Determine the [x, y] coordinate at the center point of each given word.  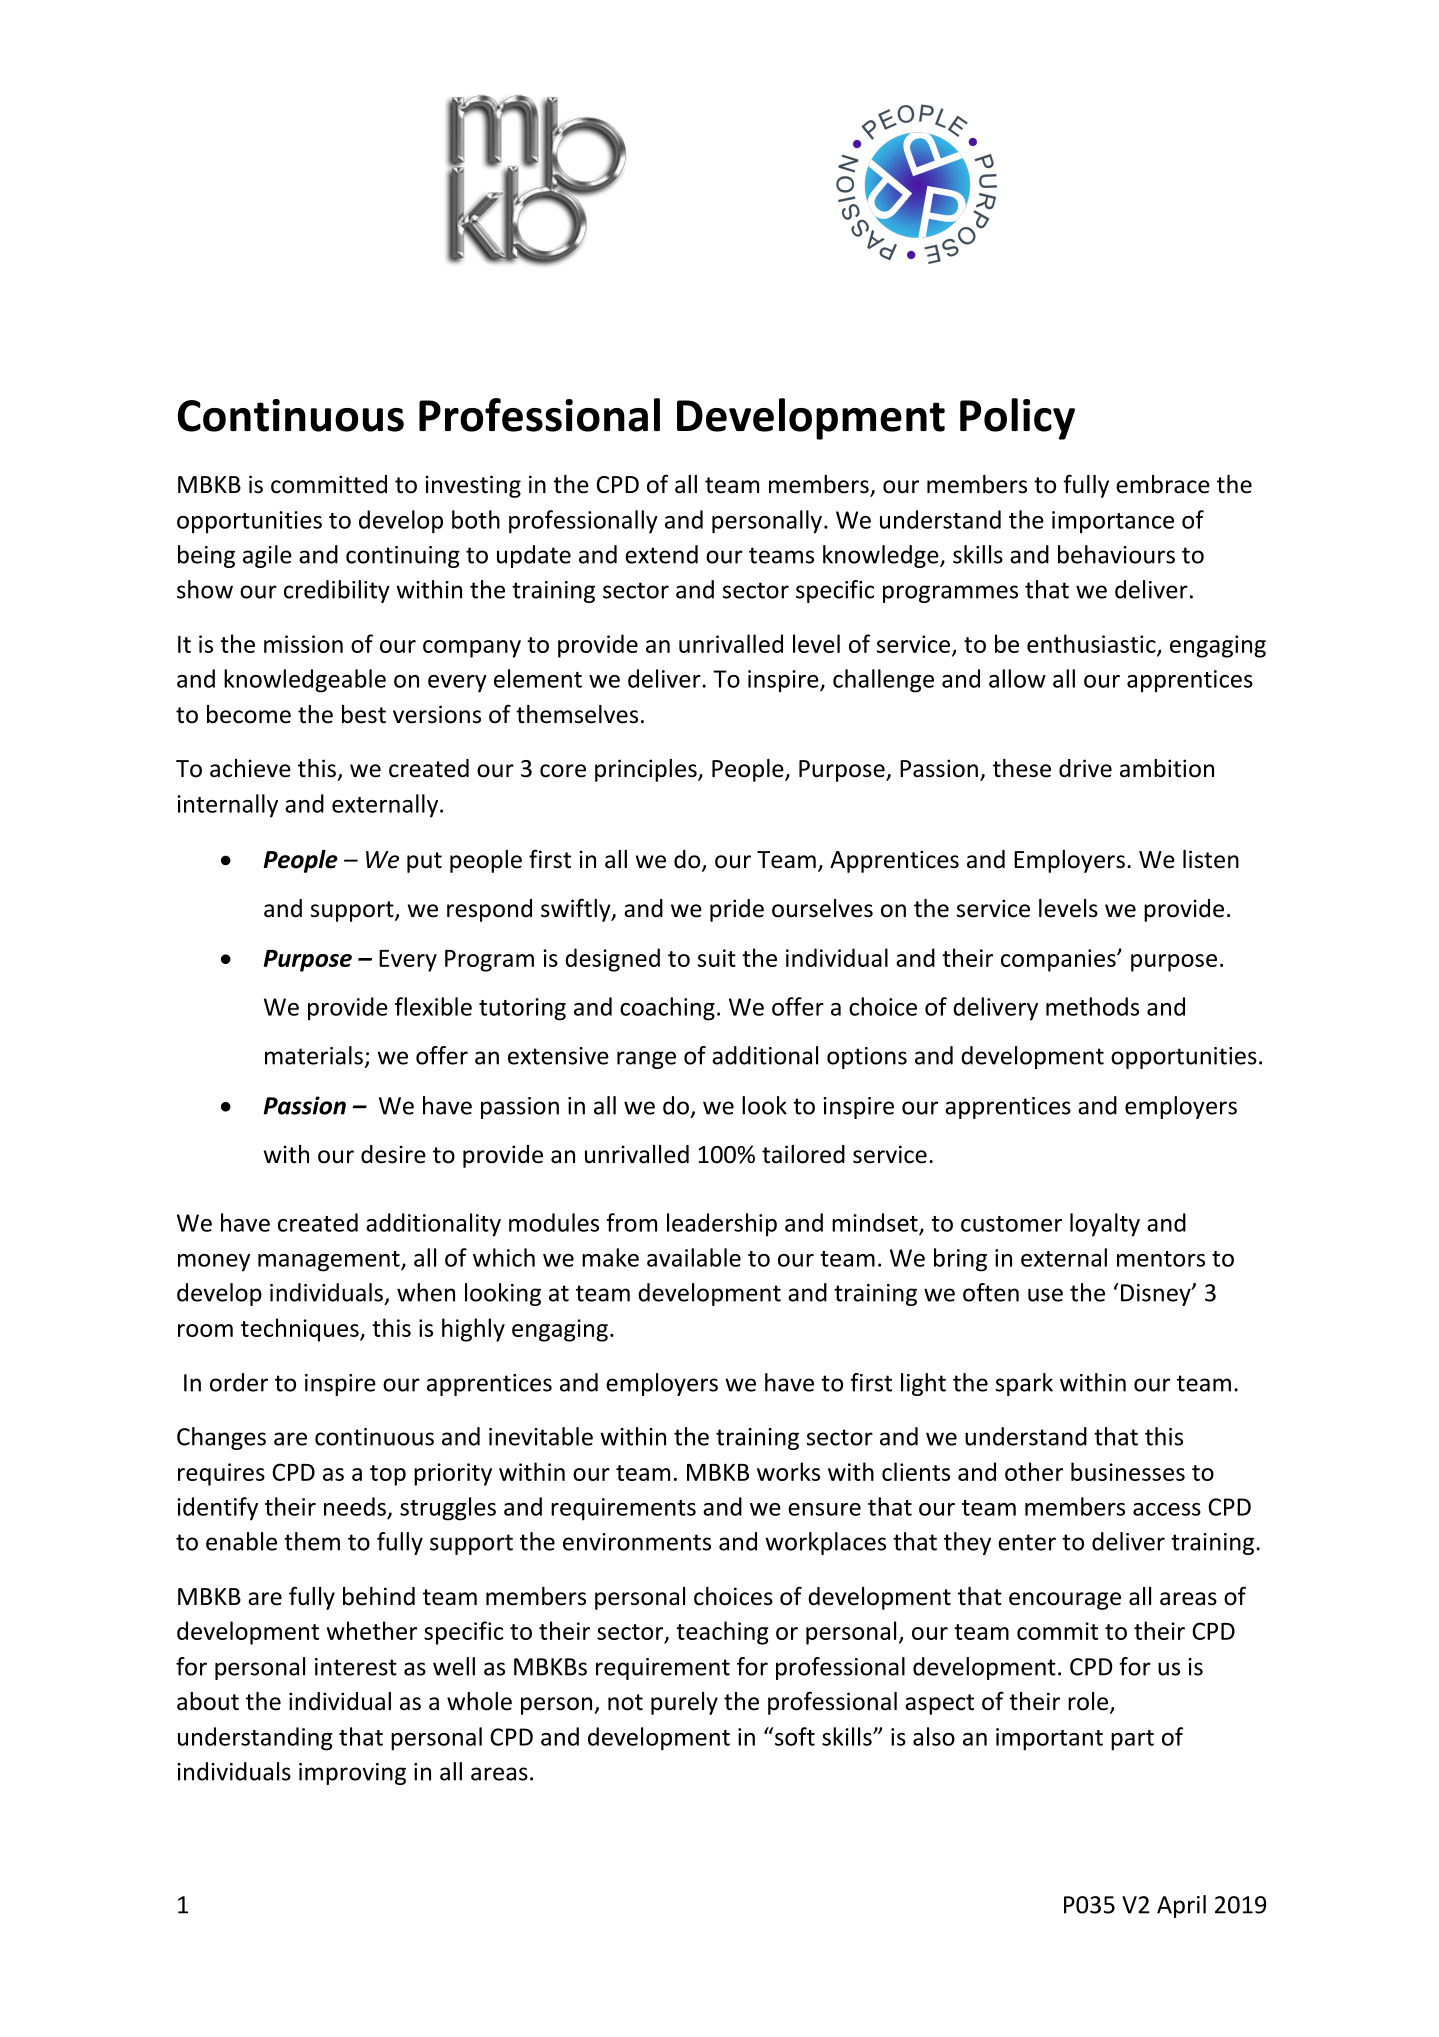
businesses [1128, 1471]
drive [1085, 768]
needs [355, 1506]
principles [647, 770]
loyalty [1105, 1225]
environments [637, 1542]
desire [393, 1154]
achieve [250, 768]
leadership [722, 1225]
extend [661, 554]
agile [267, 556]
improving [352, 1774]
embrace [1163, 484]
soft [795, 1736]
